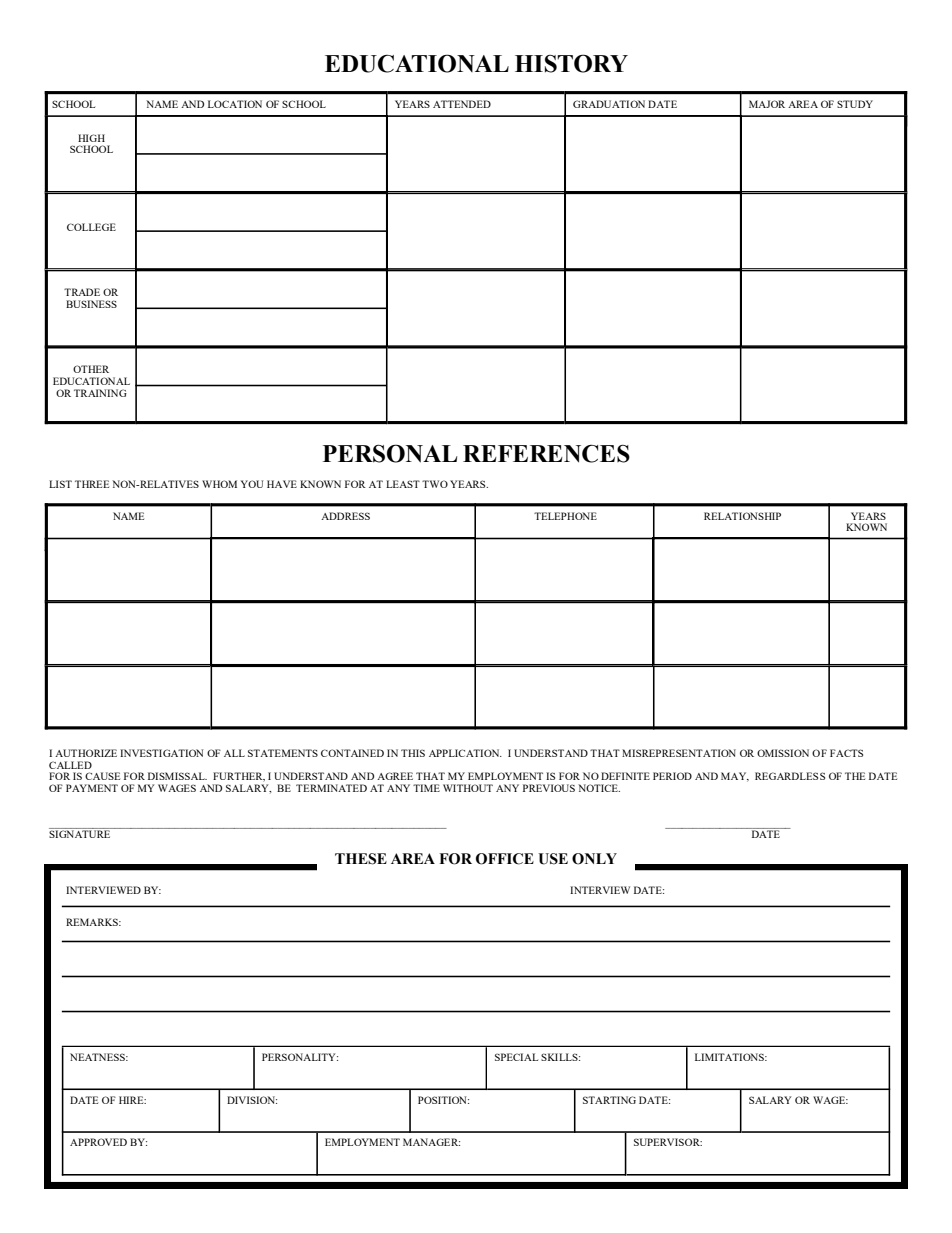 The height and width of the page is (1233, 952). Describe the element at coordinates (235, 104) in the page. I see `LOCATION` at that location.
